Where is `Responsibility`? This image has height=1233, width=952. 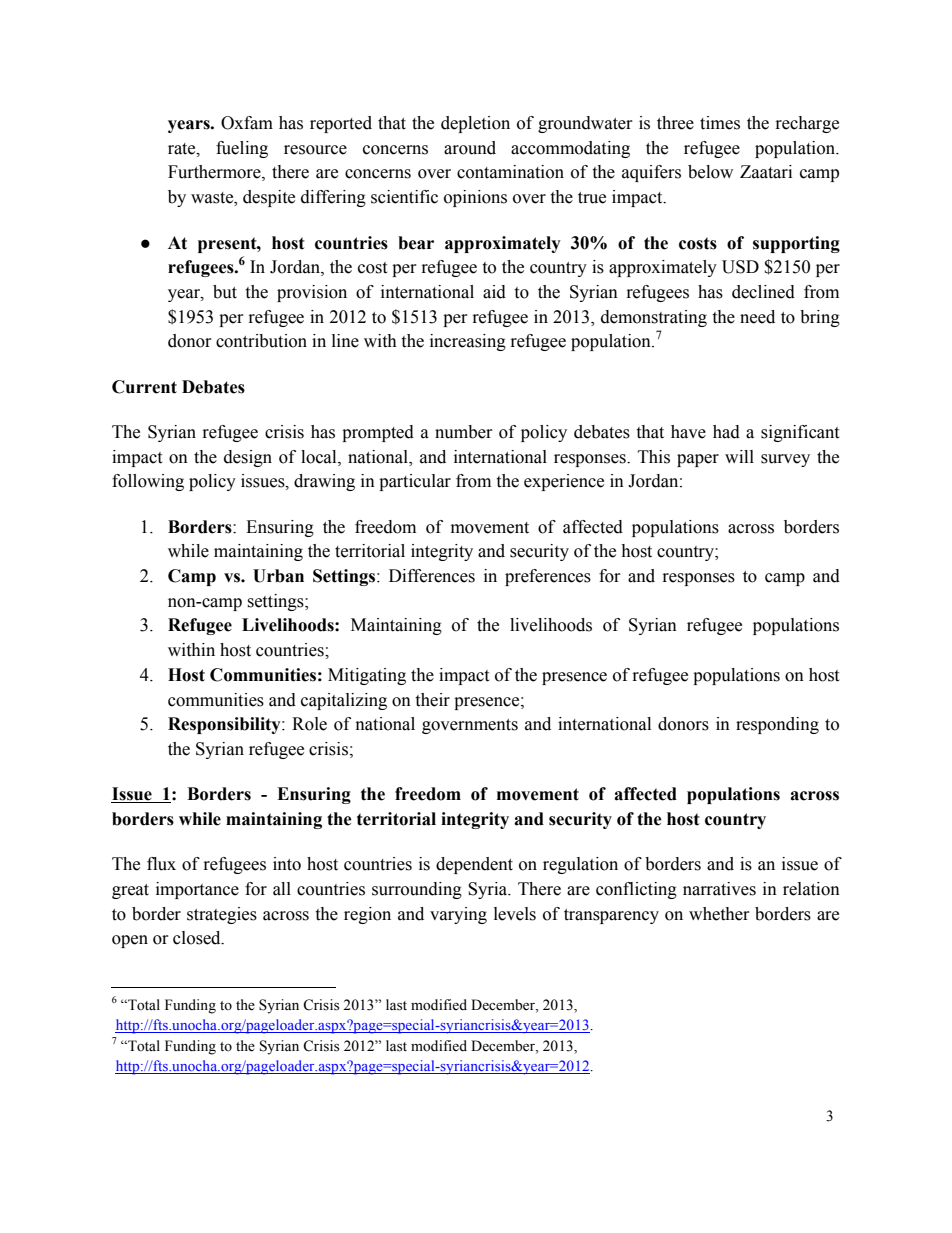 Responsibility is located at coordinates (225, 725).
